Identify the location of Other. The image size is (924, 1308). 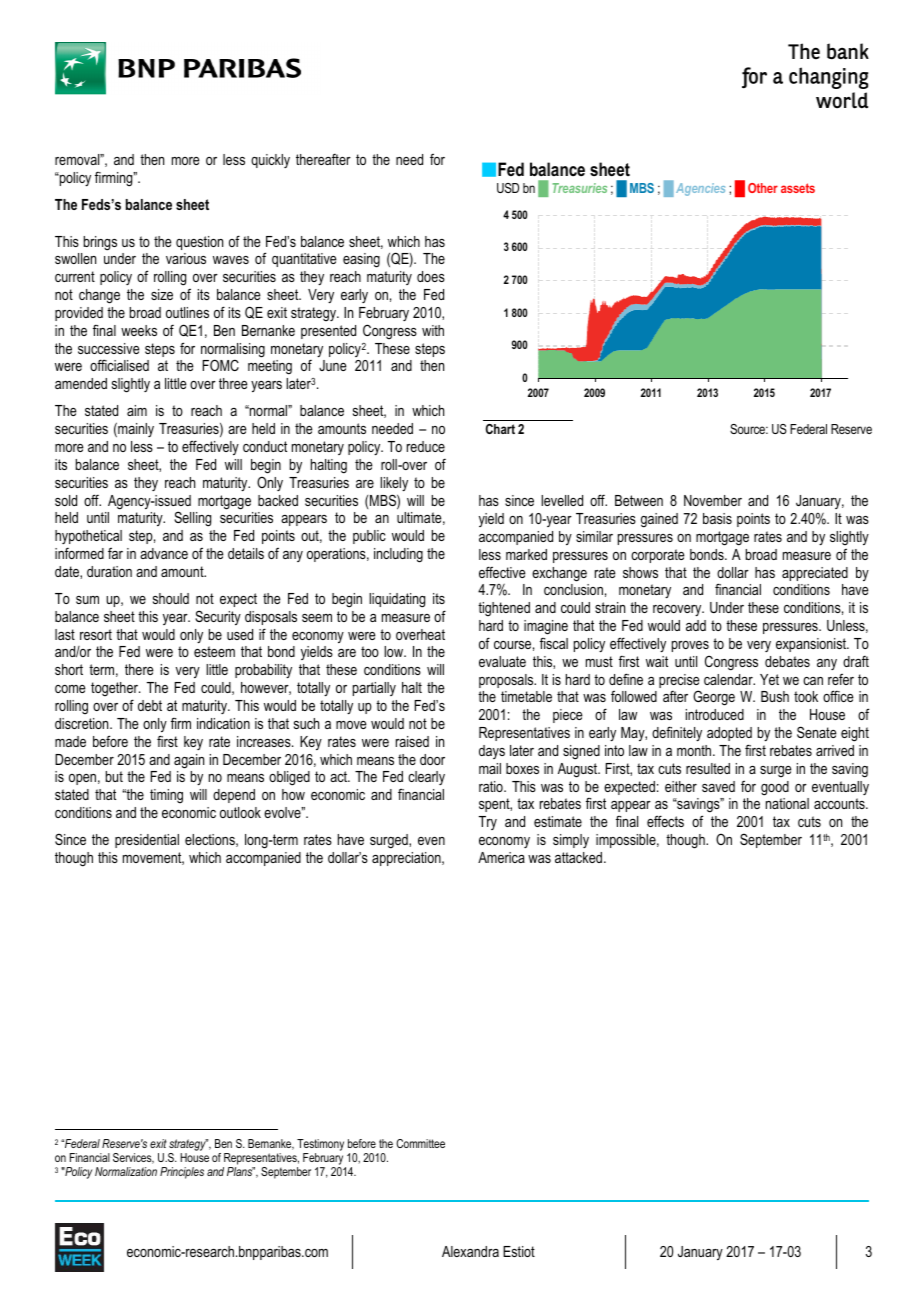
(763, 188).
